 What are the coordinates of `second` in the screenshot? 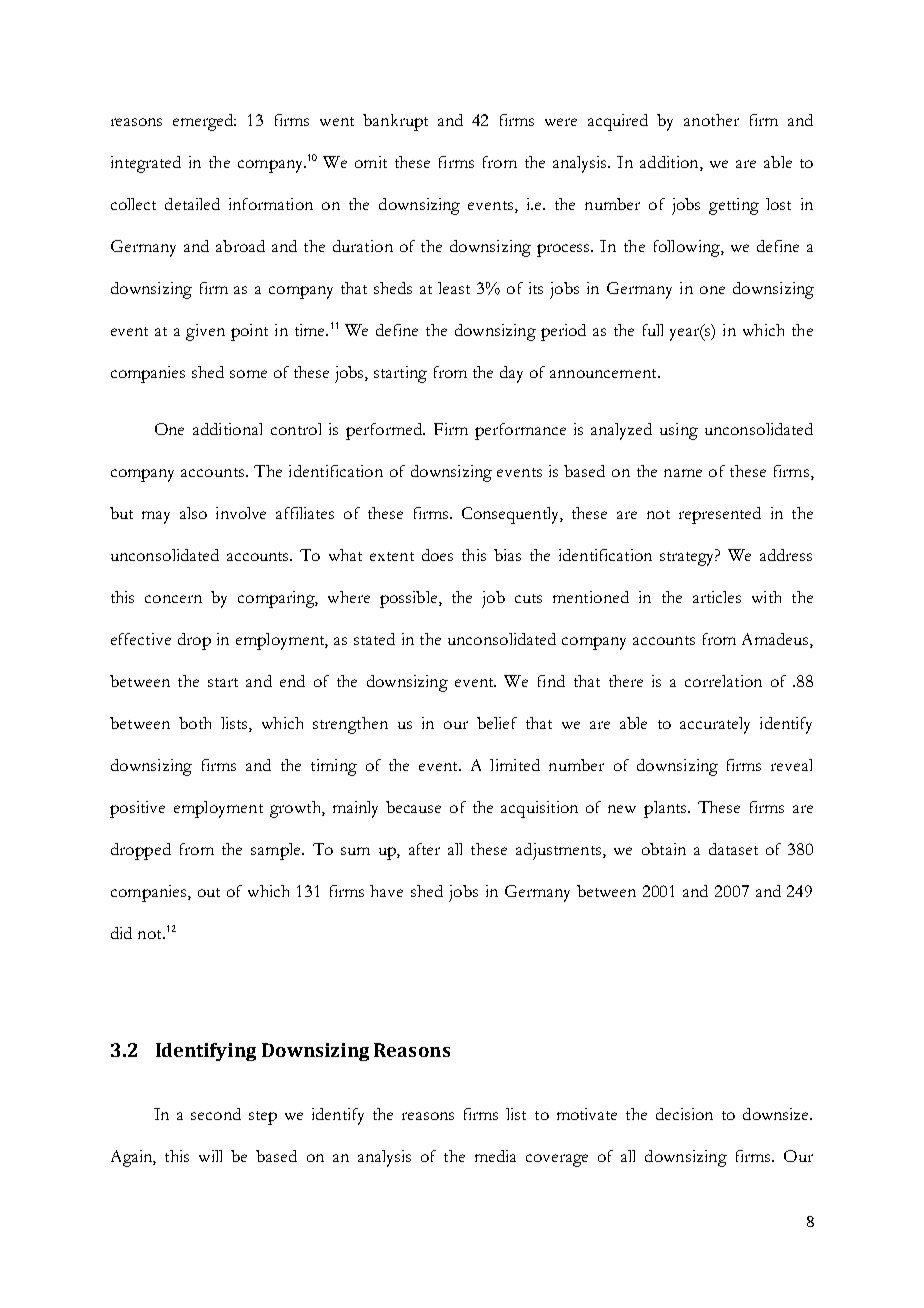 It's located at (216, 1114).
